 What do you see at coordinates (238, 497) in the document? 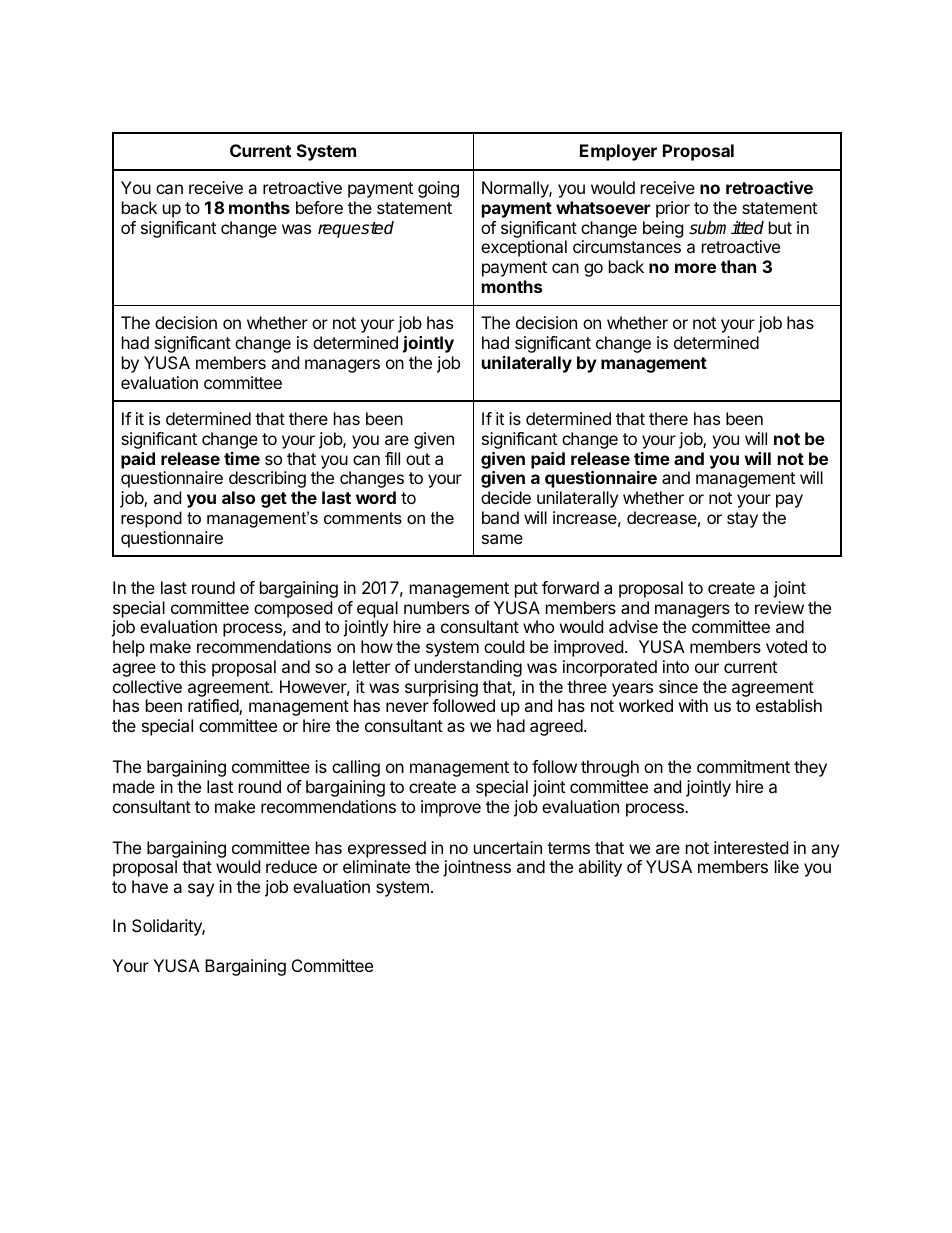
I see `also` at bounding box center [238, 497].
